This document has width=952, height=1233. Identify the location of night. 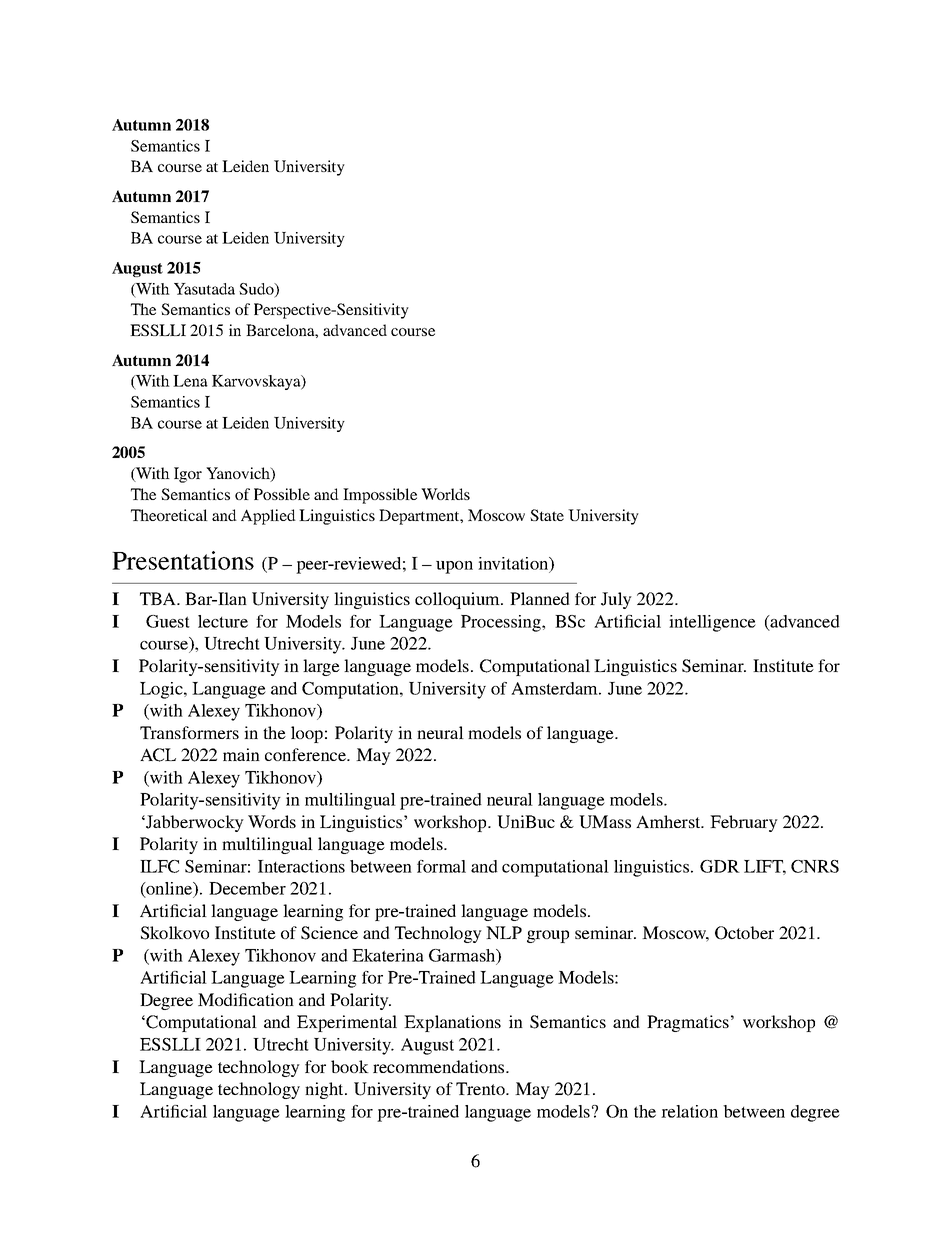
(325, 1090).
